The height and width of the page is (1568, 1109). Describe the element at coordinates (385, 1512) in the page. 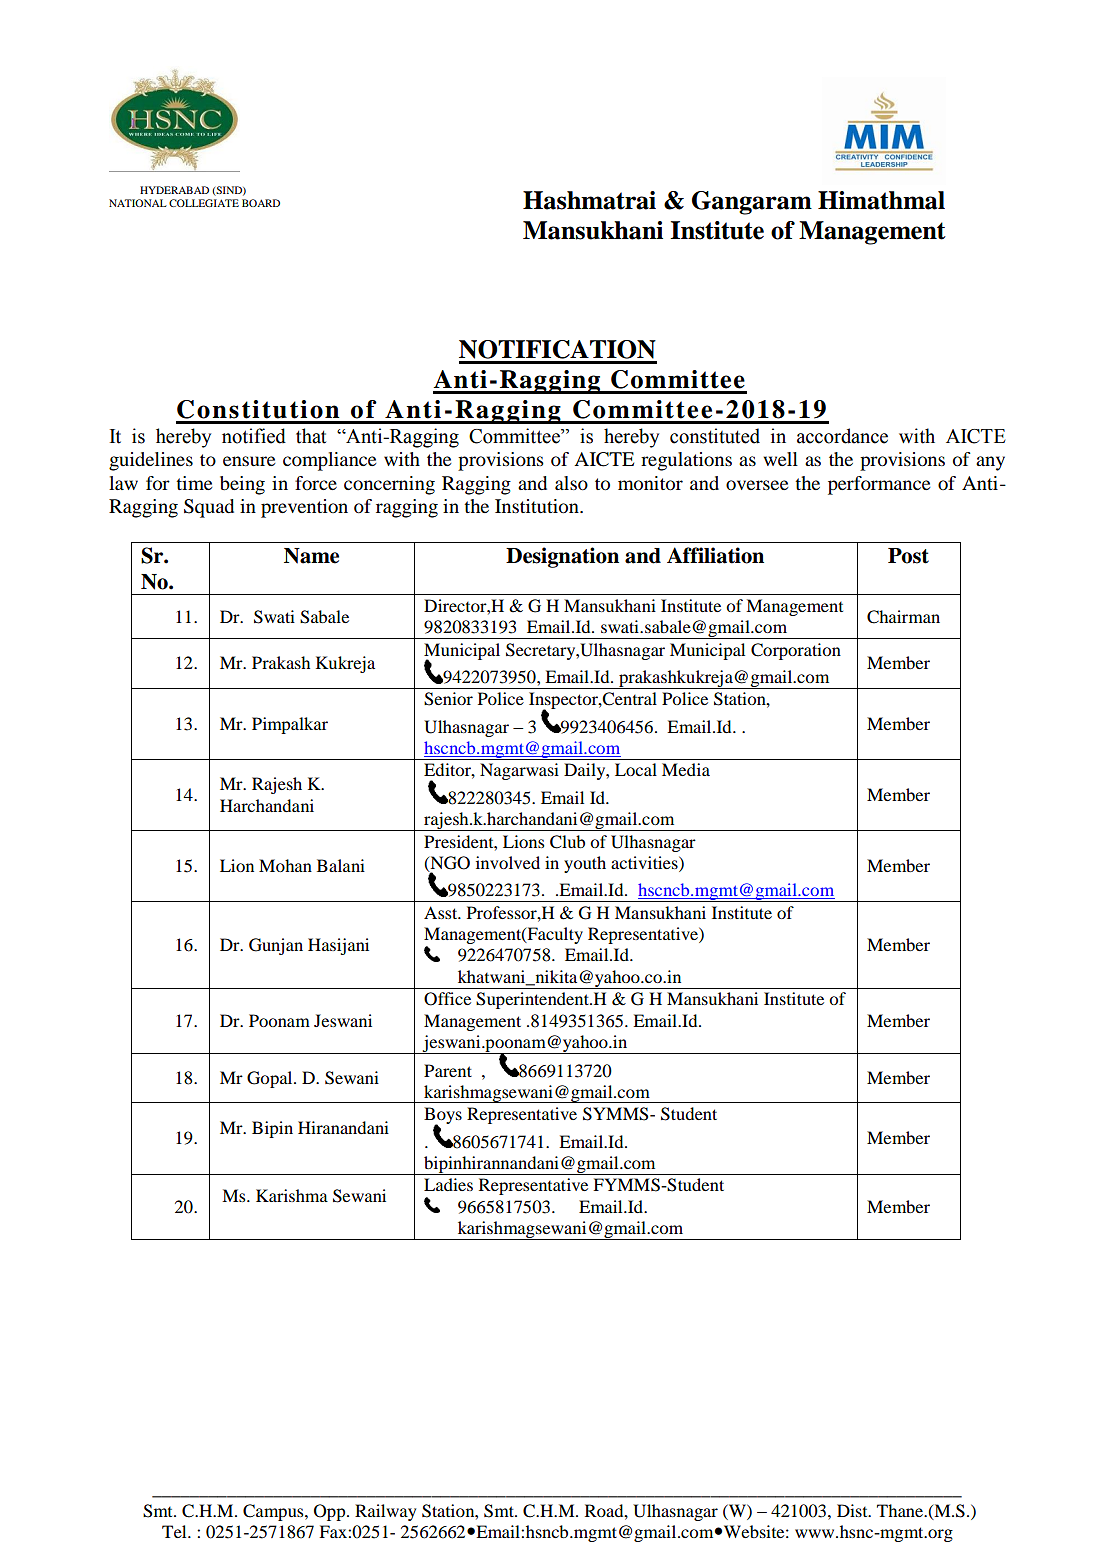

I see `Railway` at that location.
